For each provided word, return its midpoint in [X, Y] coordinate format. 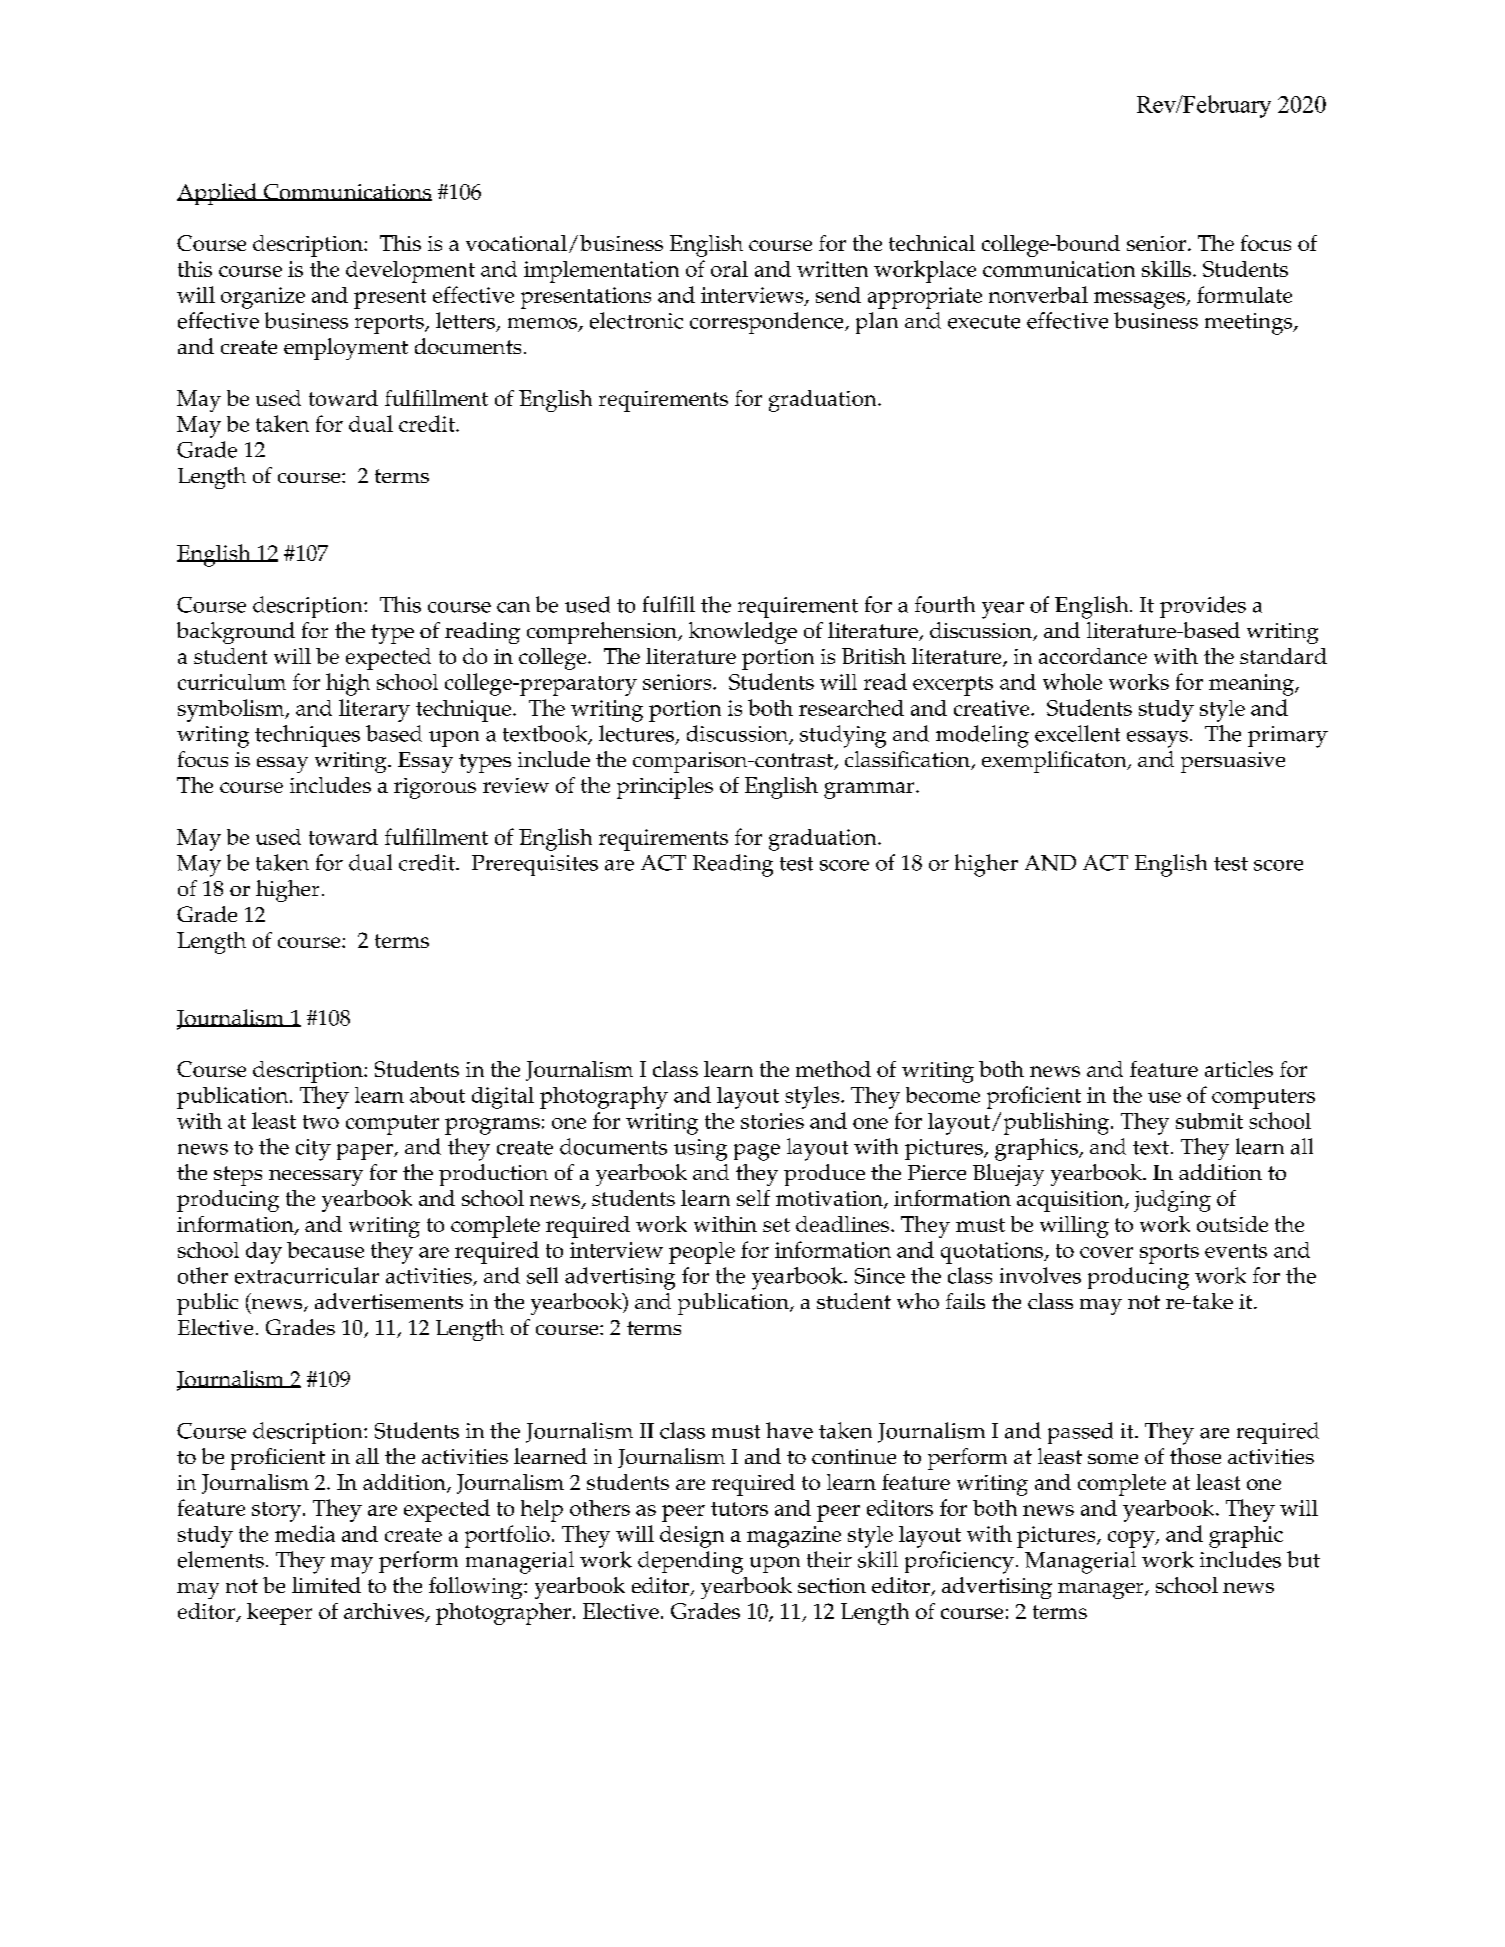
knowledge [743, 633]
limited [326, 1585]
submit [1209, 1121]
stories [772, 1121]
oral [729, 269]
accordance [1093, 656]
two [321, 1122]
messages [1140, 300]
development [410, 272]
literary [374, 710]
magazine [794, 1537]
